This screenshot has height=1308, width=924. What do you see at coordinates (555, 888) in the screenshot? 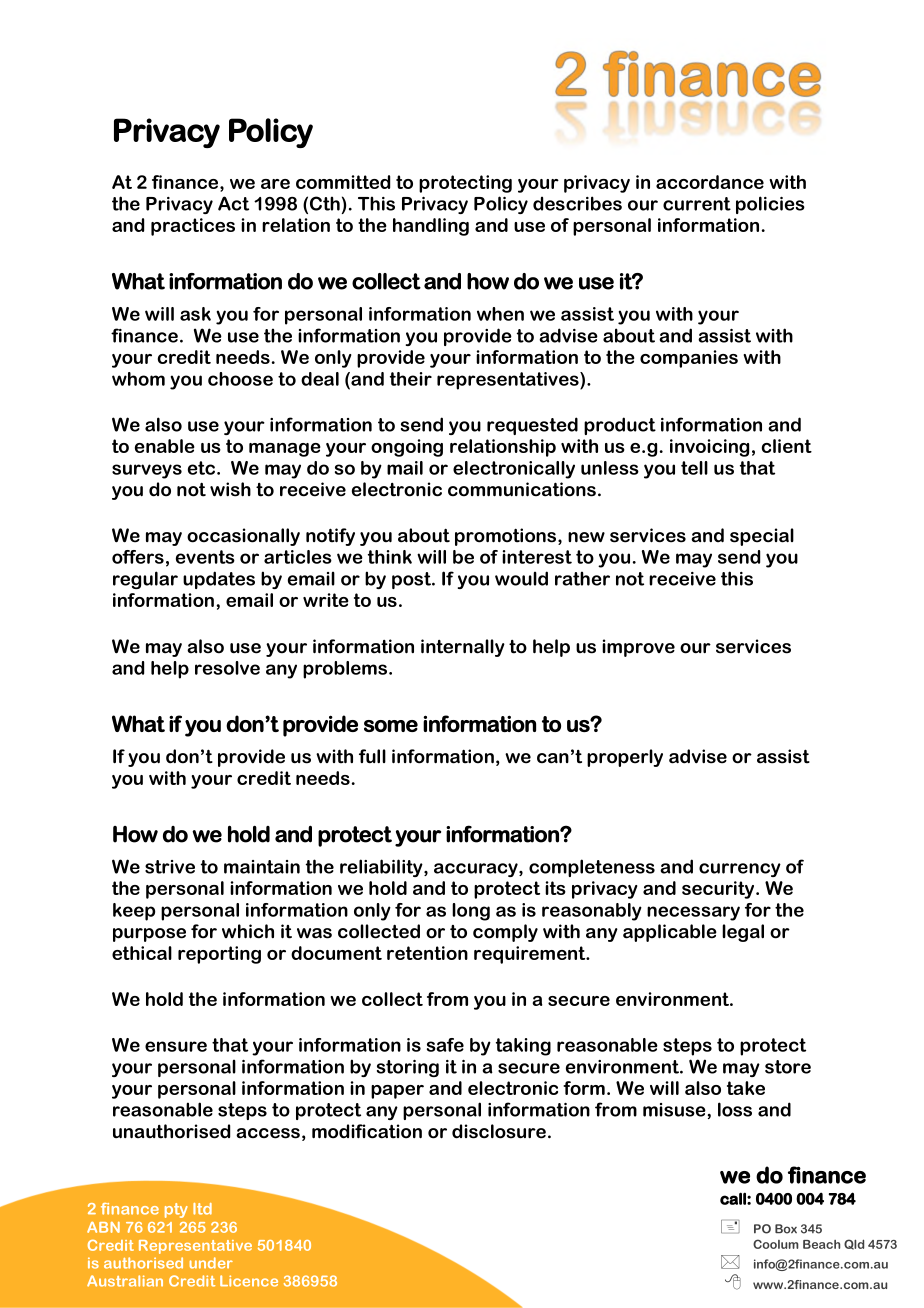
I see `its` at bounding box center [555, 888].
